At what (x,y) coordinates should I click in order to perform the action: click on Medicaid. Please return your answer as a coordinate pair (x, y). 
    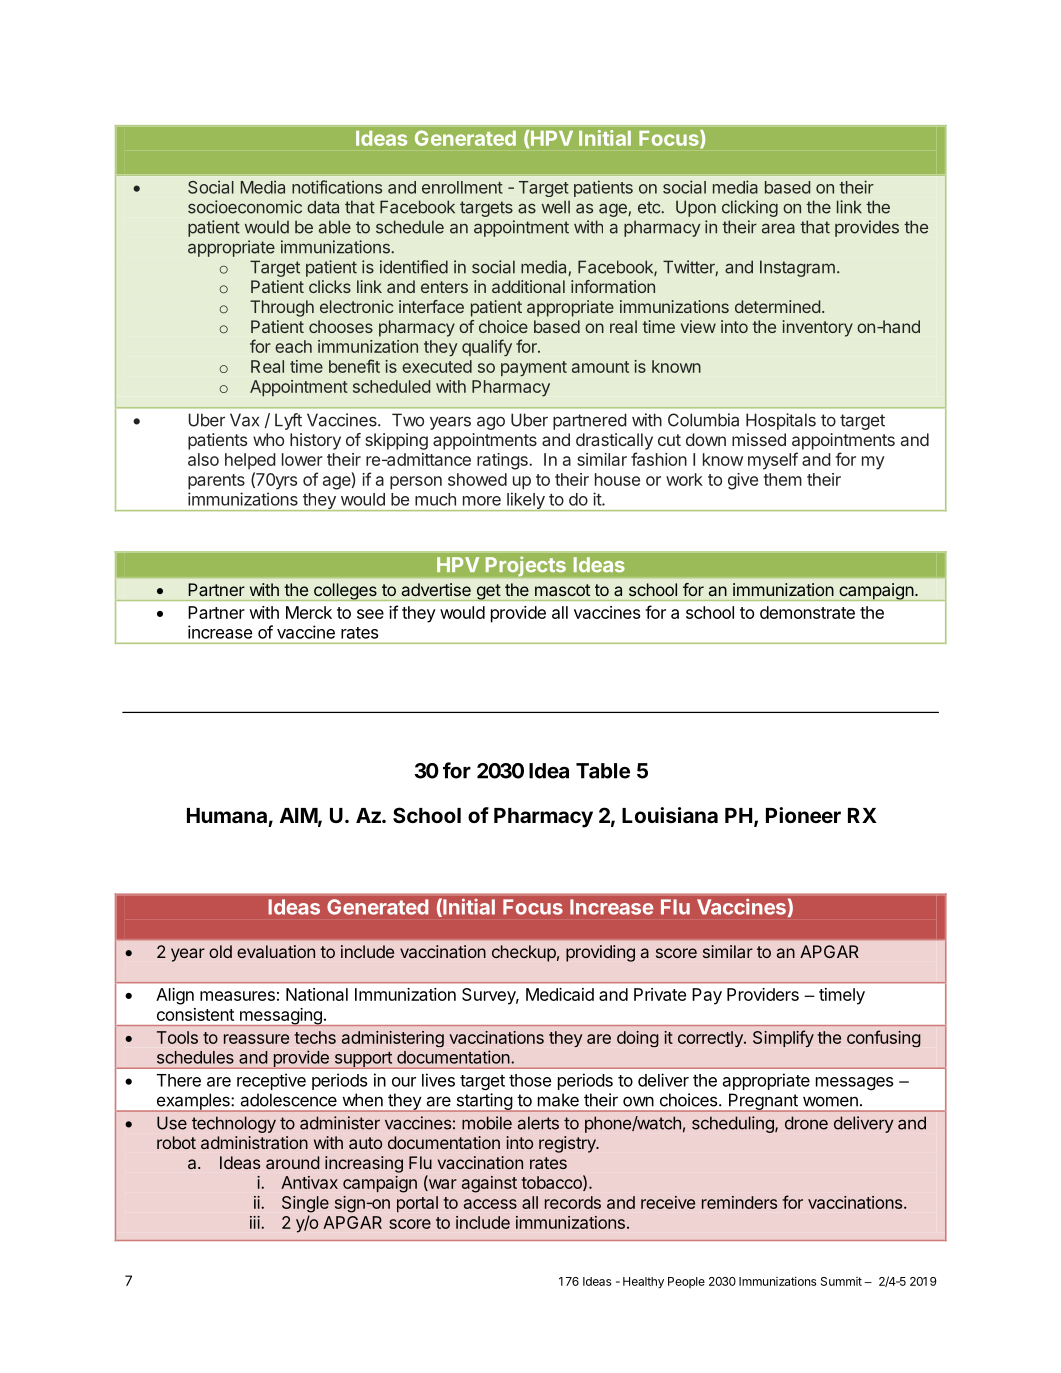
    Looking at the image, I should click on (560, 994).
